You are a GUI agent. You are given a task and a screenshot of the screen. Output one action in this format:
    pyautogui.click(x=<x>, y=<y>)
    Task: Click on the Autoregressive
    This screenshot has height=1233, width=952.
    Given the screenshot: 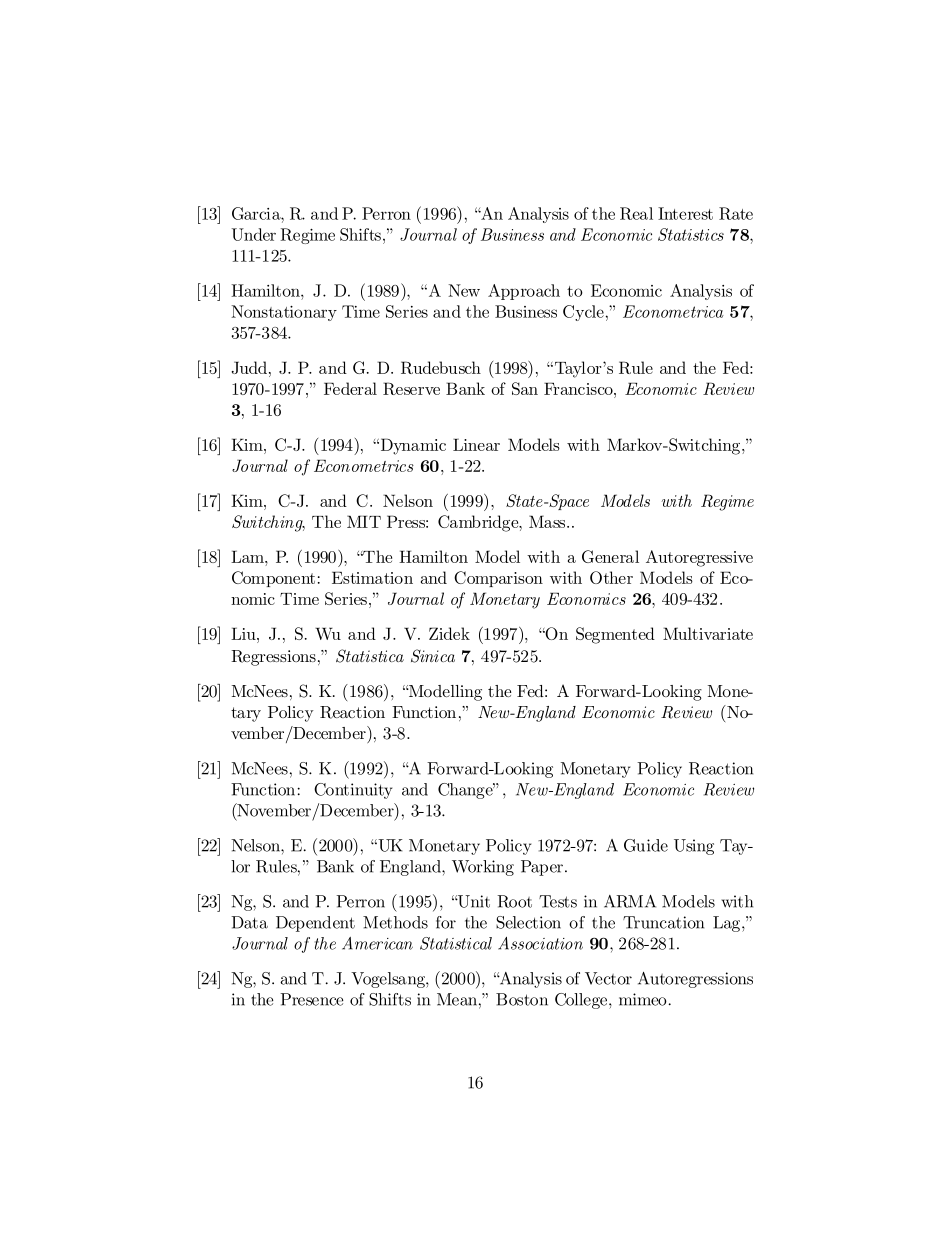 What is the action you would take?
    pyautogui.click(x=699, y=558)
